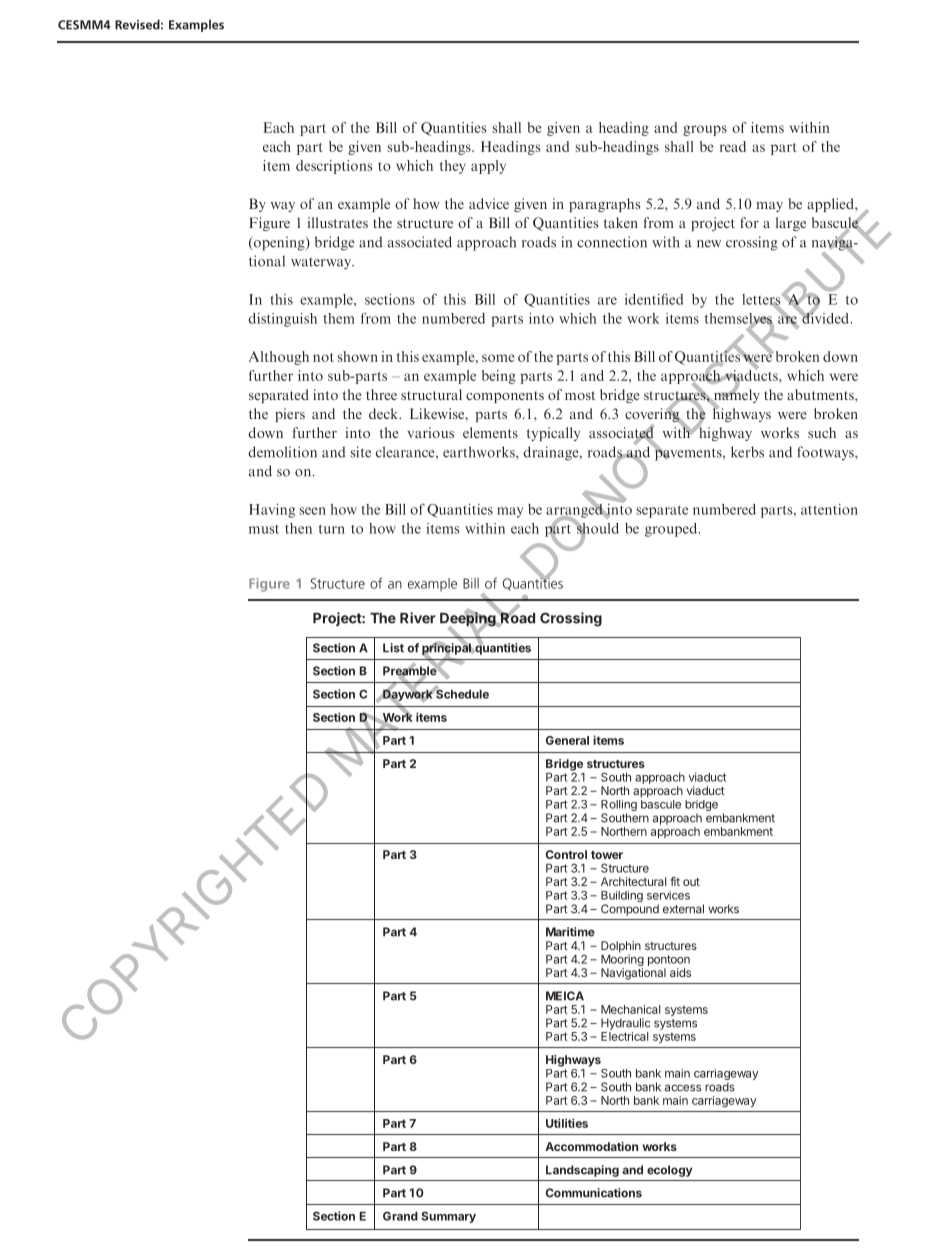  Describe the element at coordinates (567, 740) in the screenshot. I see `General` at that location.
